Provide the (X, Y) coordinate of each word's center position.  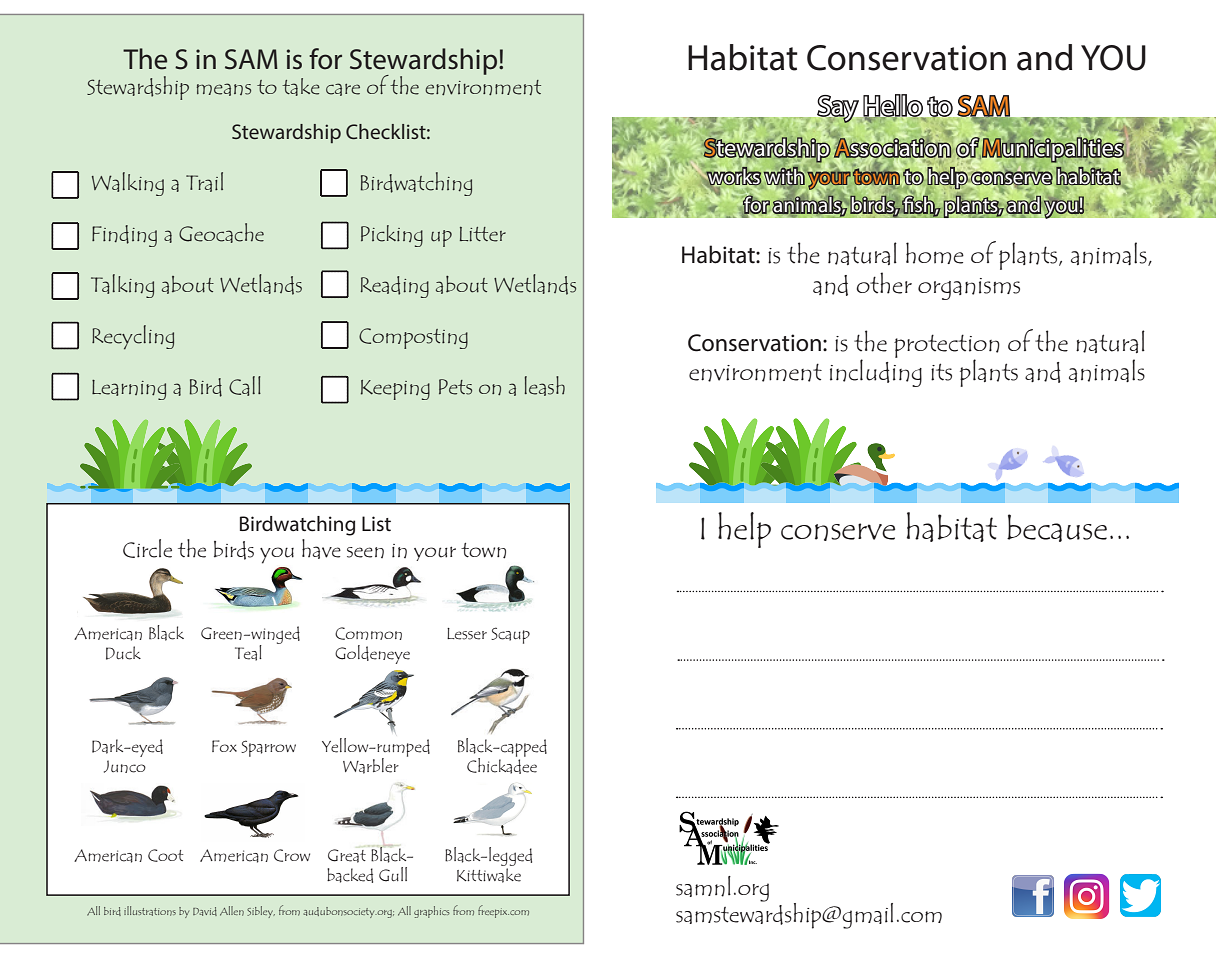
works (733, 176)
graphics (432, 912)
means (224, 89)
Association (892, 148)
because (1057, 528)
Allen (232, 911)
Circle (147, 548)
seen (365, 552)
